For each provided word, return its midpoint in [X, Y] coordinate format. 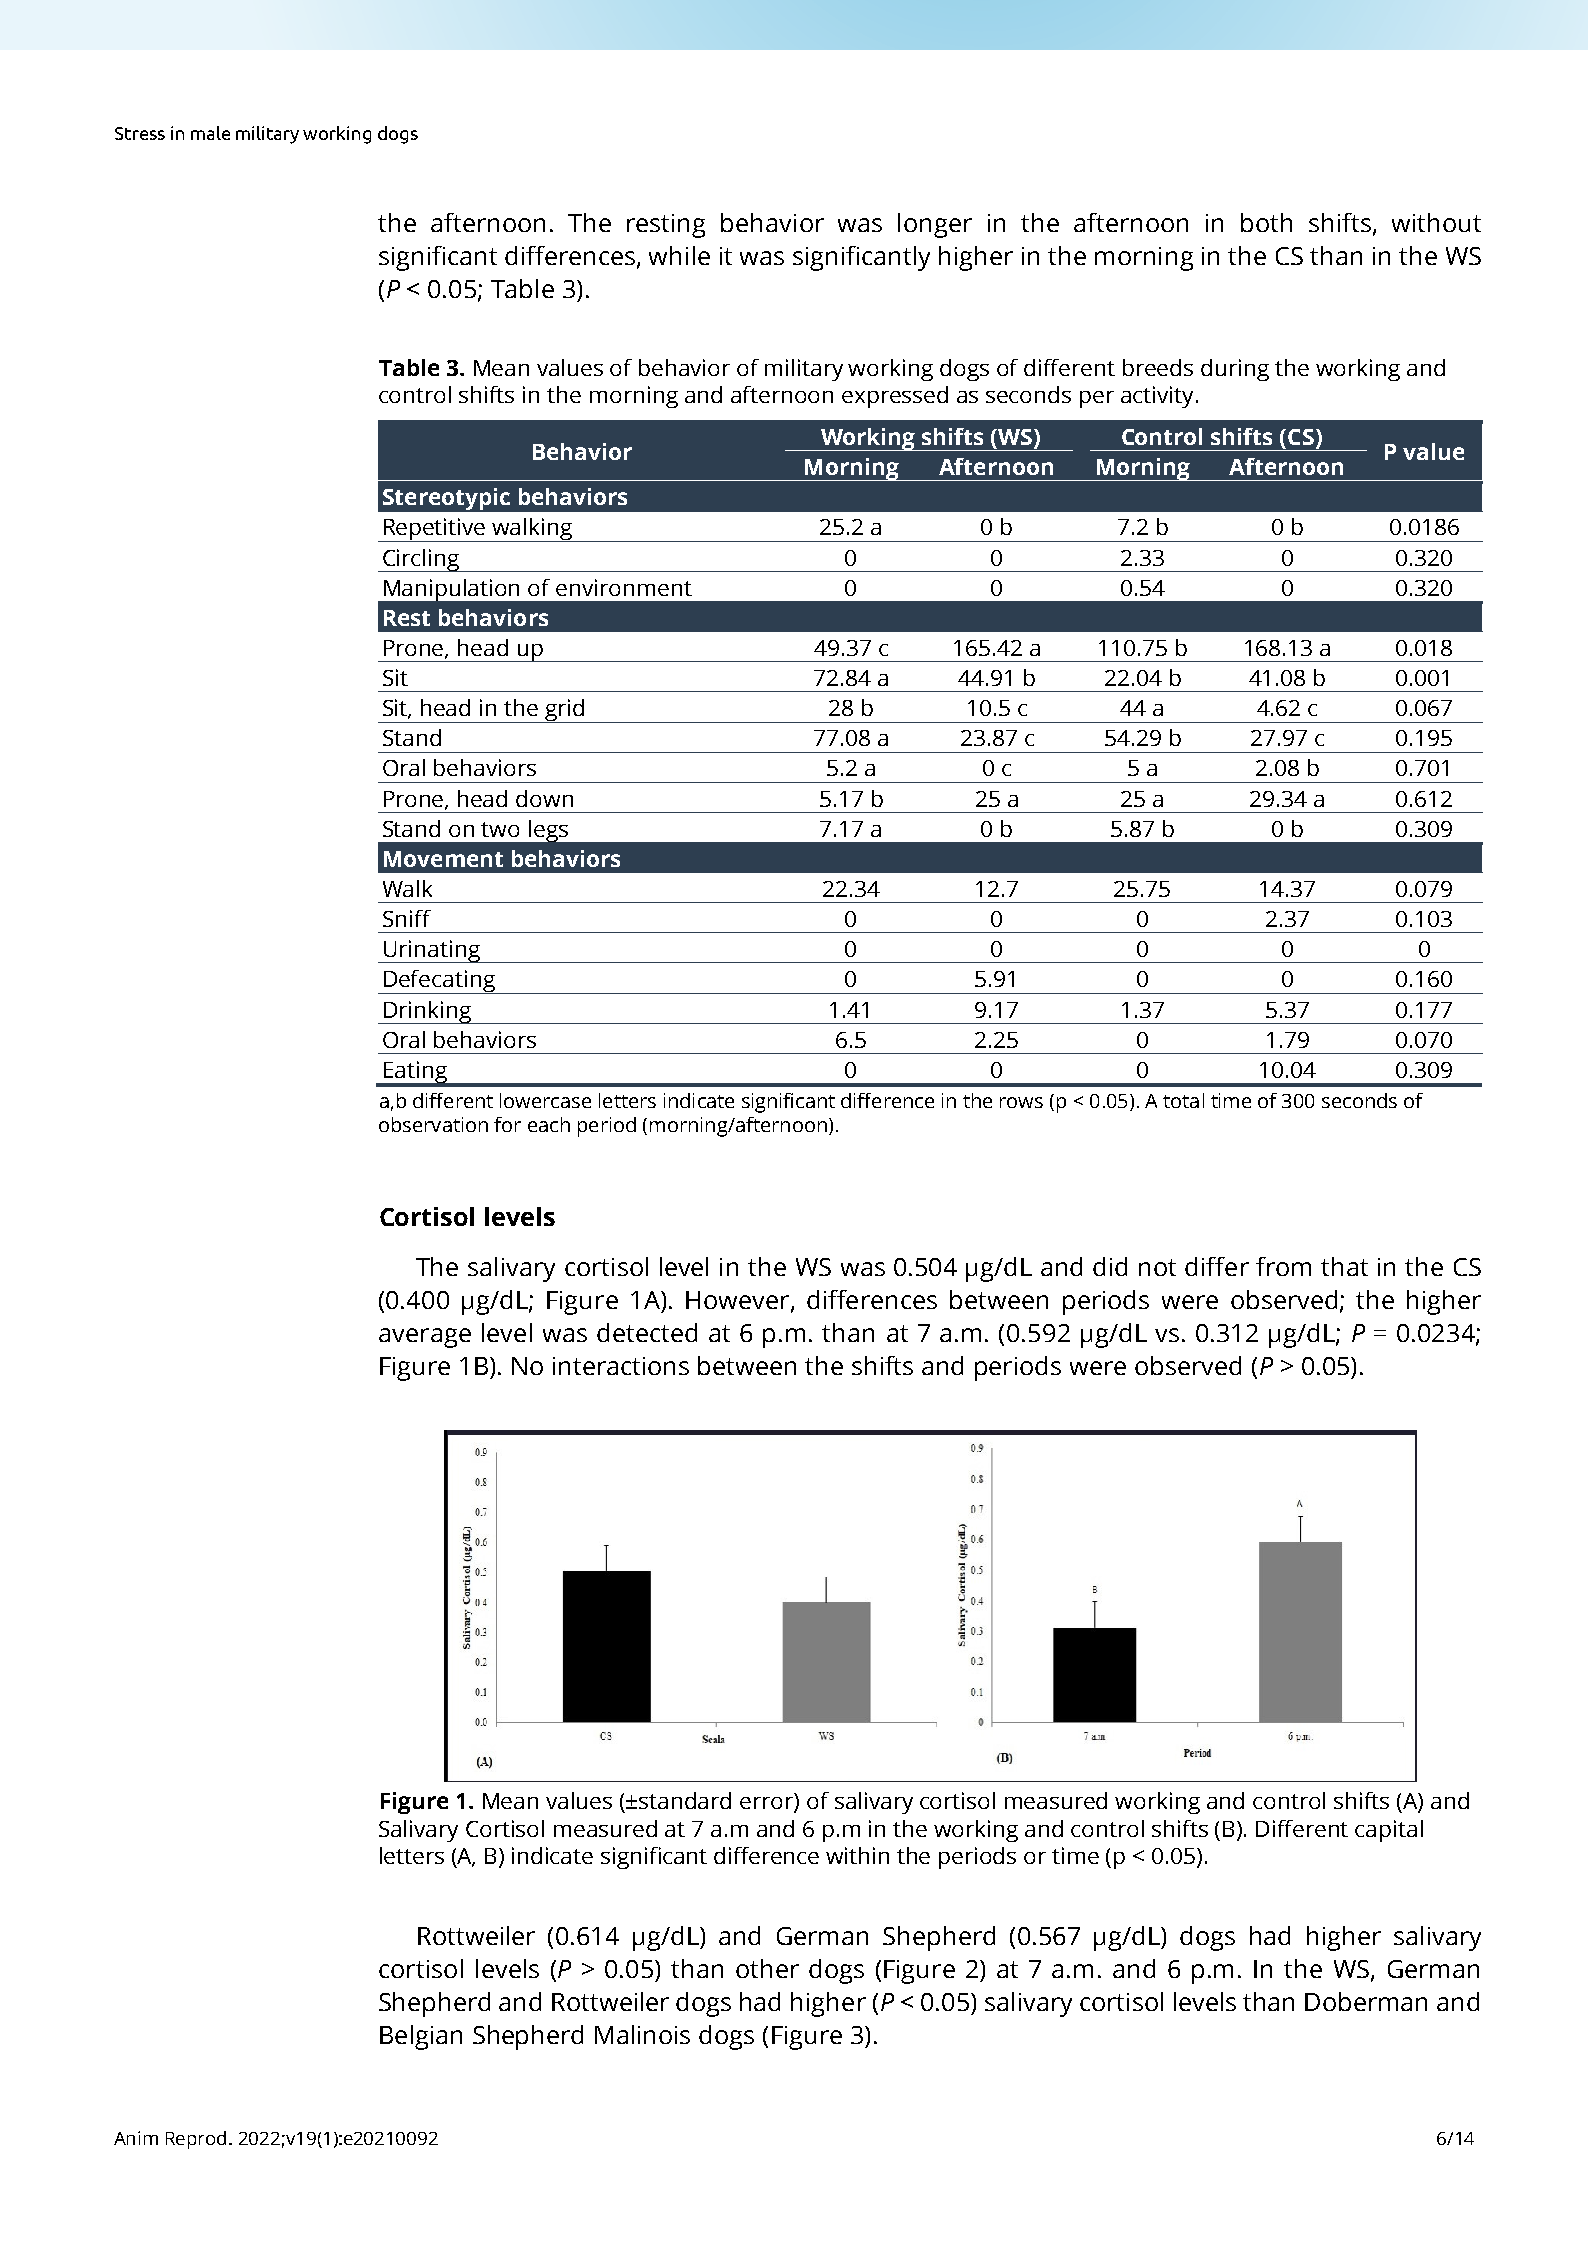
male [210, 133]
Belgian [421, 2037]
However [739, 1301]
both [1266, 222]
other [767, 1968]
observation [433, 1124]
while [679, 255]
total [1183, 1100]
